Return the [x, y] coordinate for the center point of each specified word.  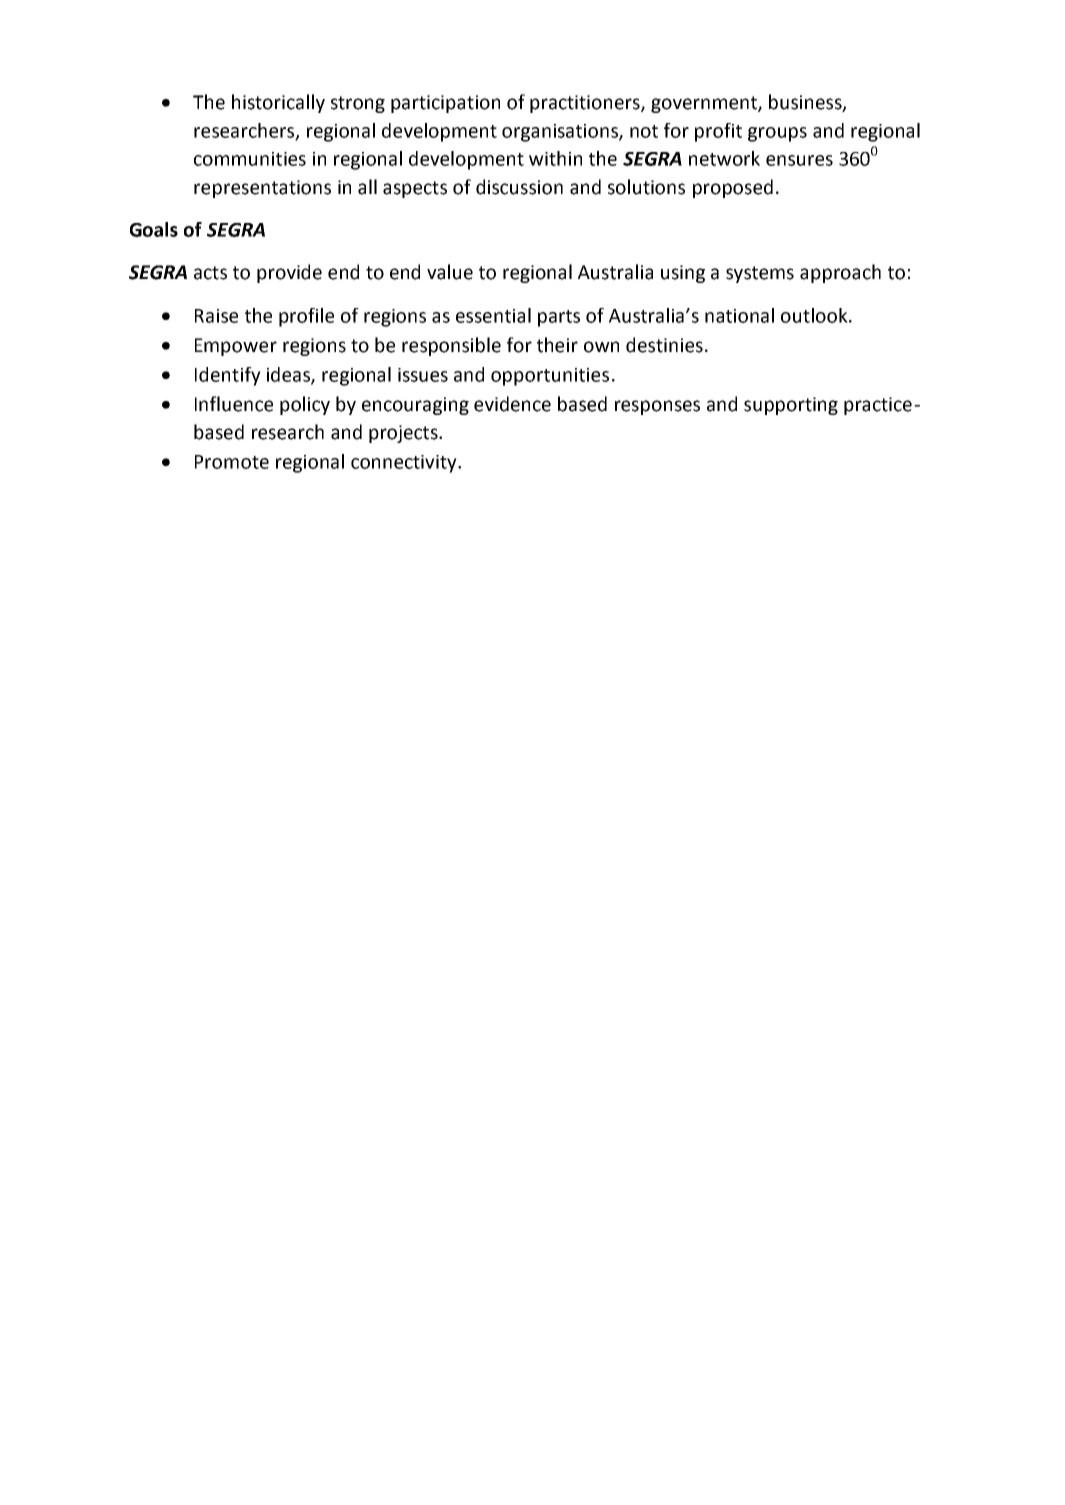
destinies [664, 345]
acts [210, 273]
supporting [791, 406]
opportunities [550, 377]
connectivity [405, 464]
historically [278, 103]
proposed [733, 188]
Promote [232, 462]
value [450, 272]
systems [760, 274]
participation [445, 104]
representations [262, 189]
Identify [228, 376]
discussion [519, 187]
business [806, 102]
